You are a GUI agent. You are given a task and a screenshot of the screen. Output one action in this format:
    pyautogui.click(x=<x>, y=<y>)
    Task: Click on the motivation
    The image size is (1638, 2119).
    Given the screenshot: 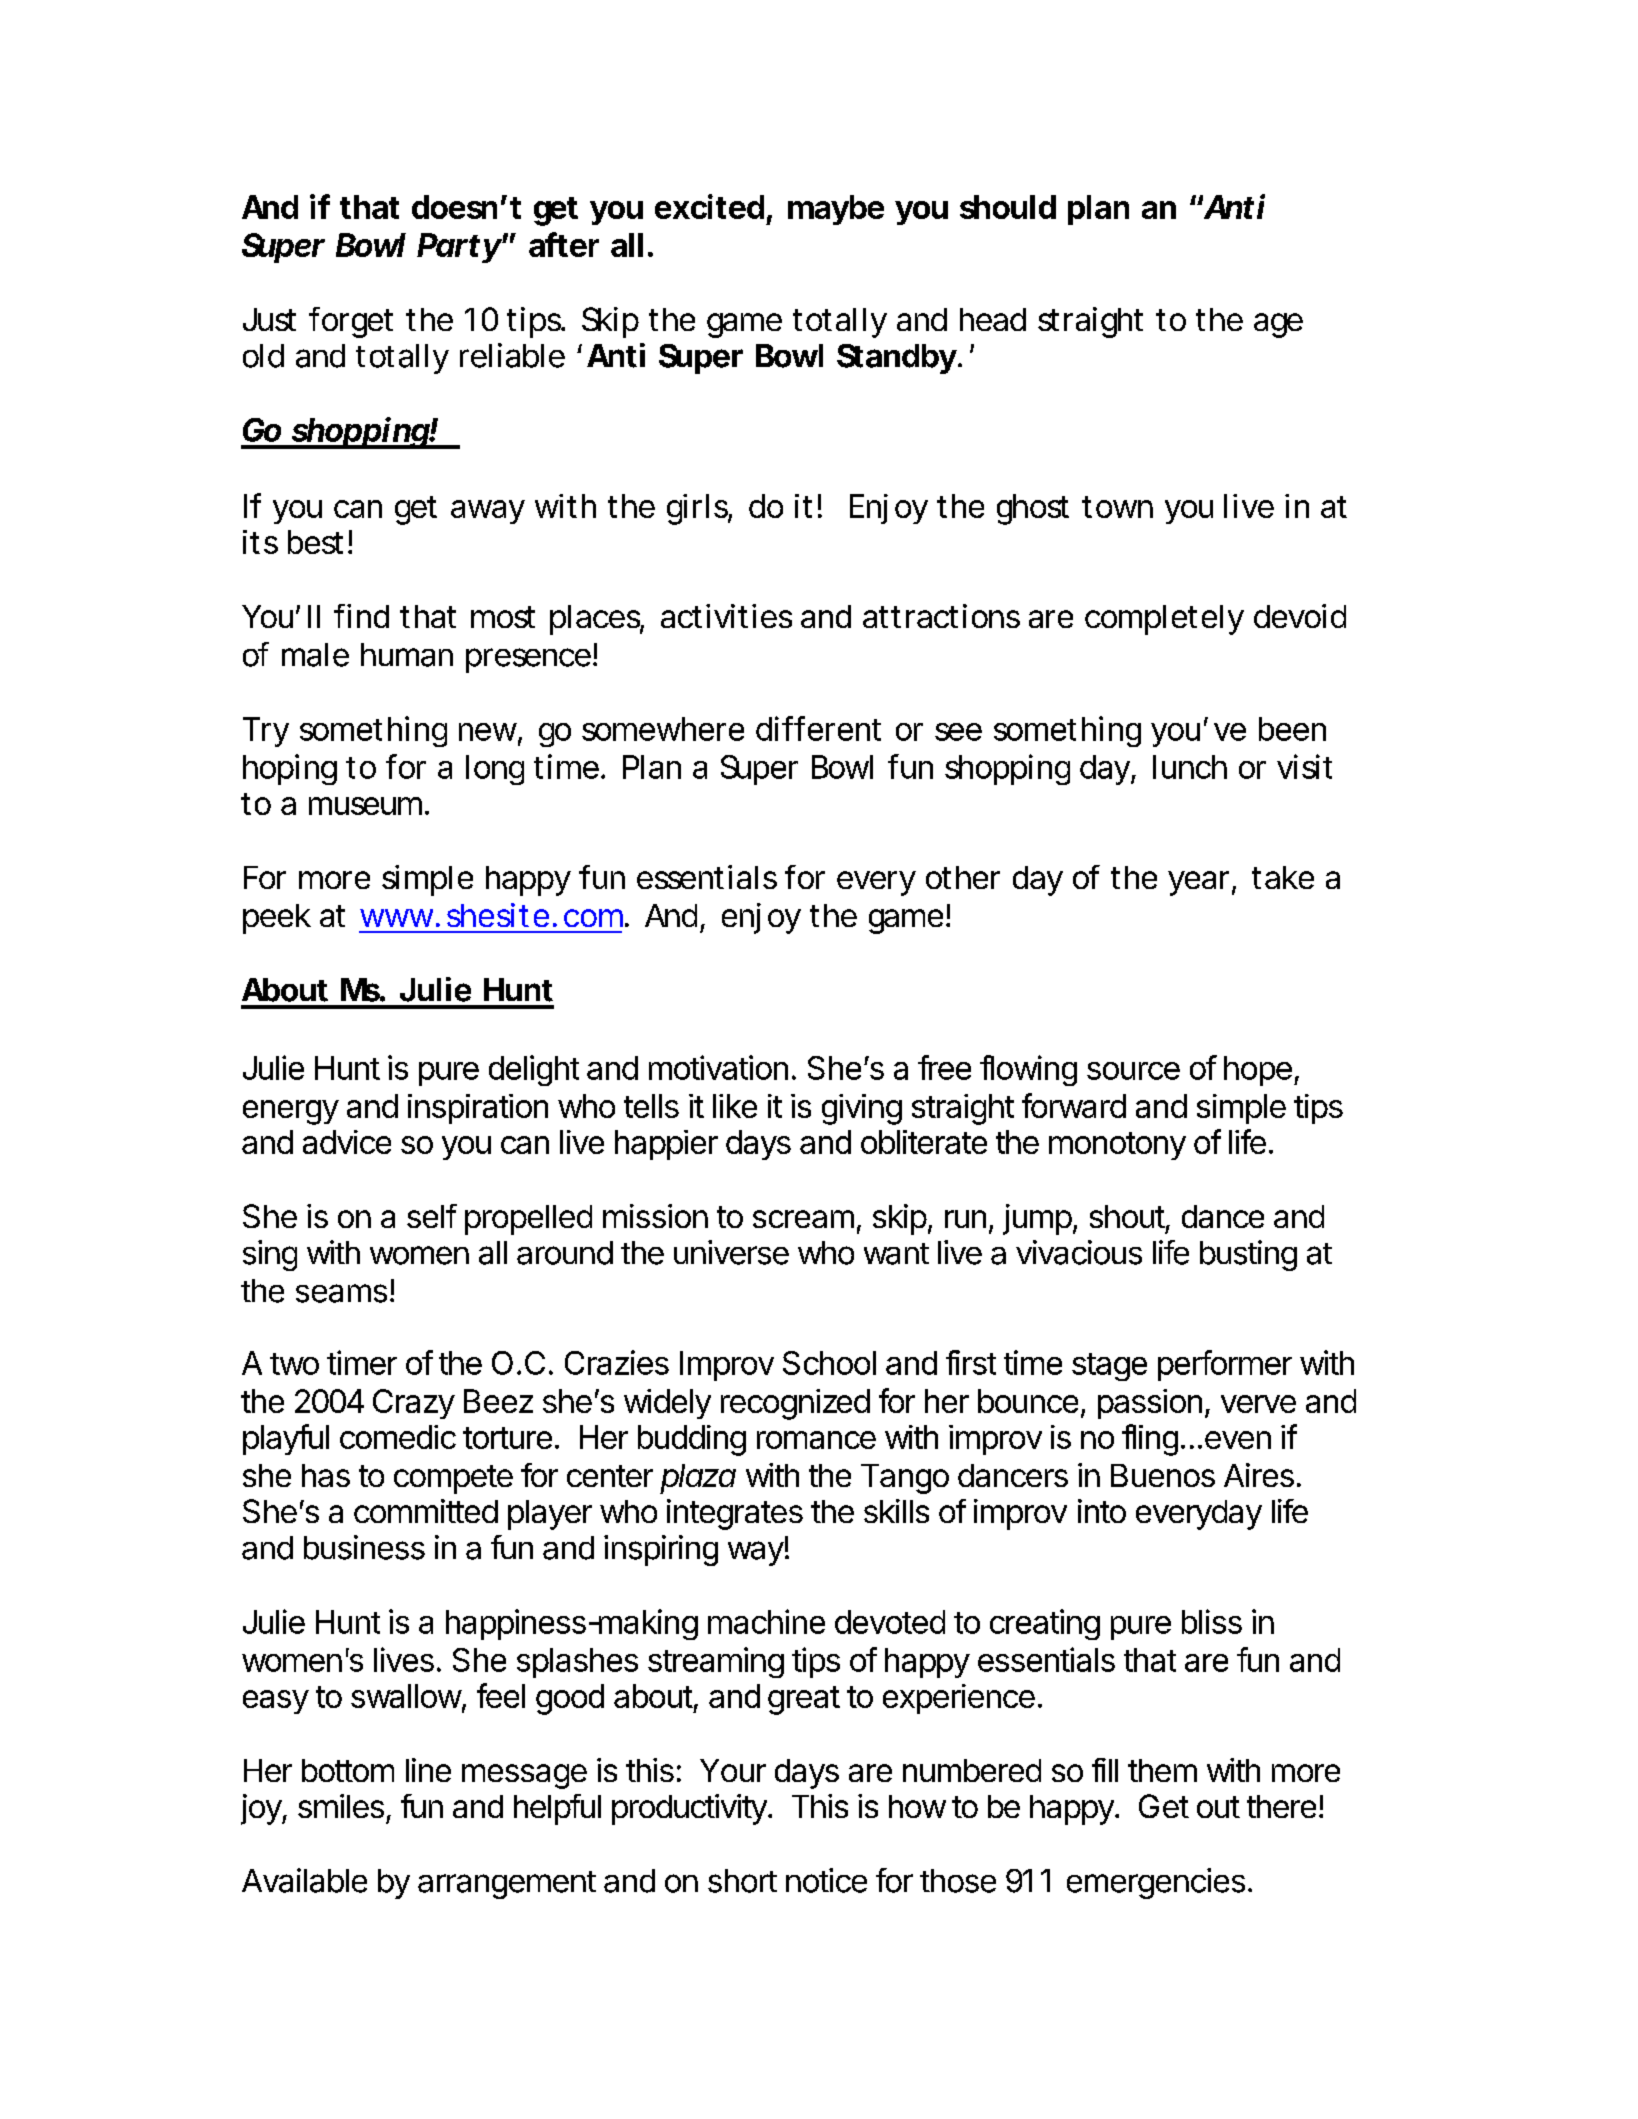 What is the action you would take?
    pyautogui.click(x=718, y=1067)
